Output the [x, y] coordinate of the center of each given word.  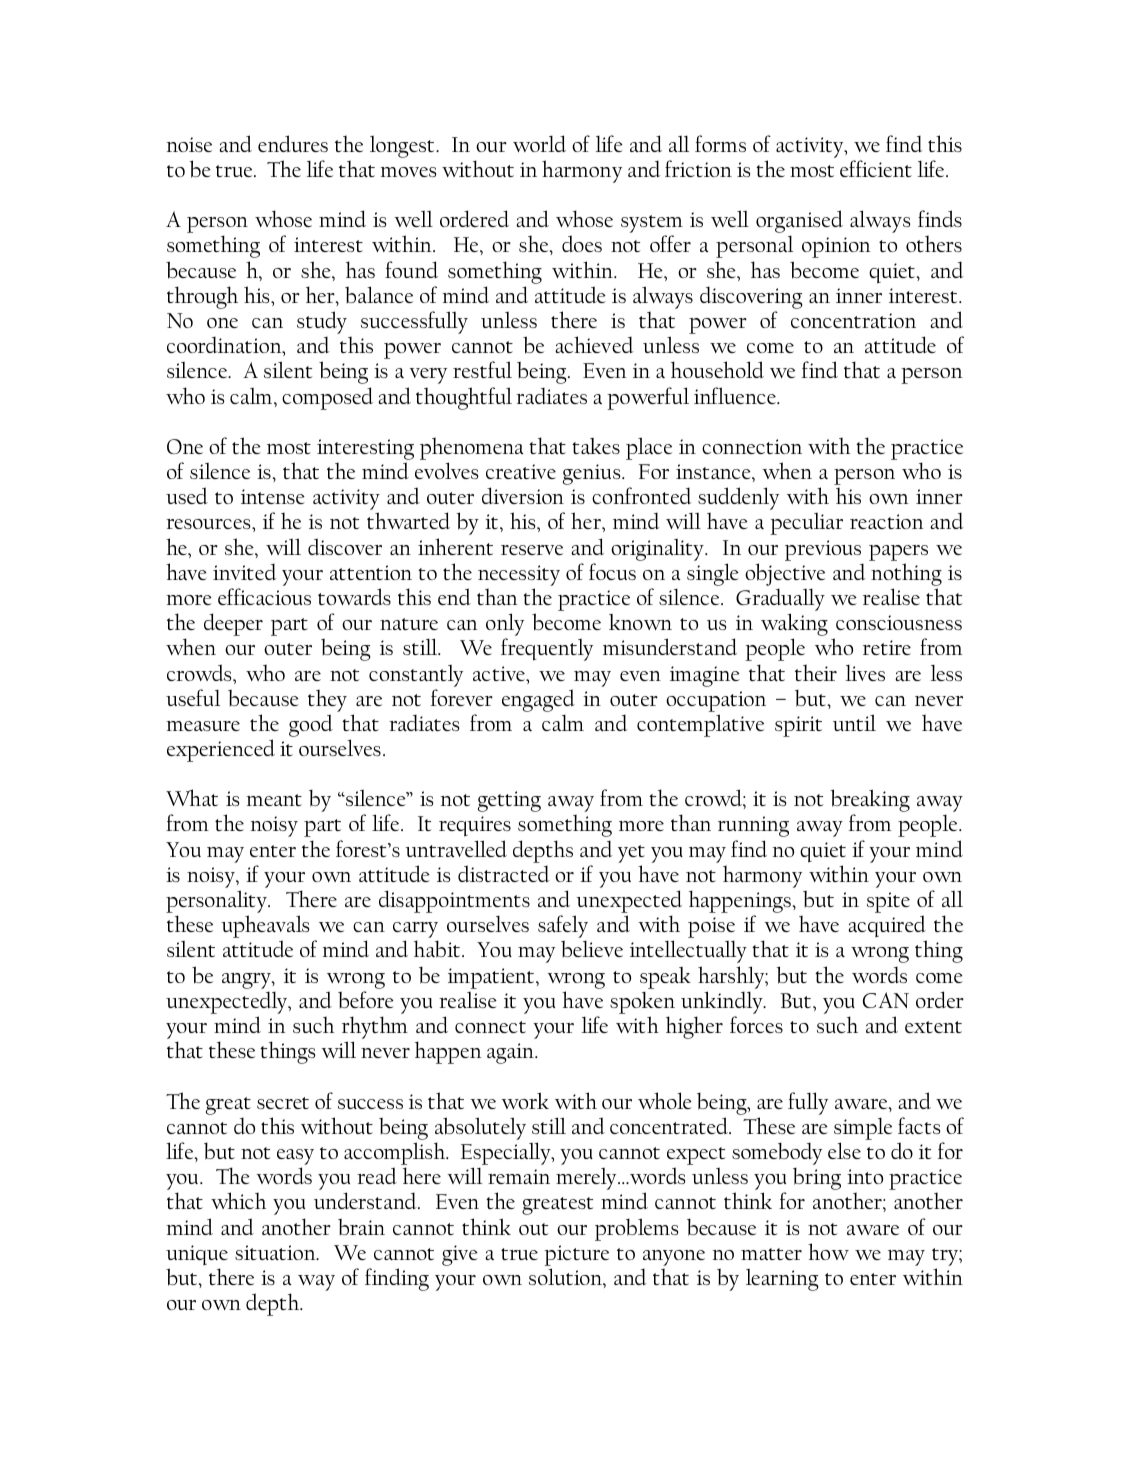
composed [327, 398]
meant [274, 800]
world [539, 143]
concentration [853, 320]
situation [276, 1253]
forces [756, 1024]
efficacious [264, 597]
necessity [519, 575]
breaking [870, 802]
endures [293, 143]
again [511, 1053]
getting [509, 801]
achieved [594, 344]
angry [247, 981]
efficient [876, 168]
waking [794, 626]
